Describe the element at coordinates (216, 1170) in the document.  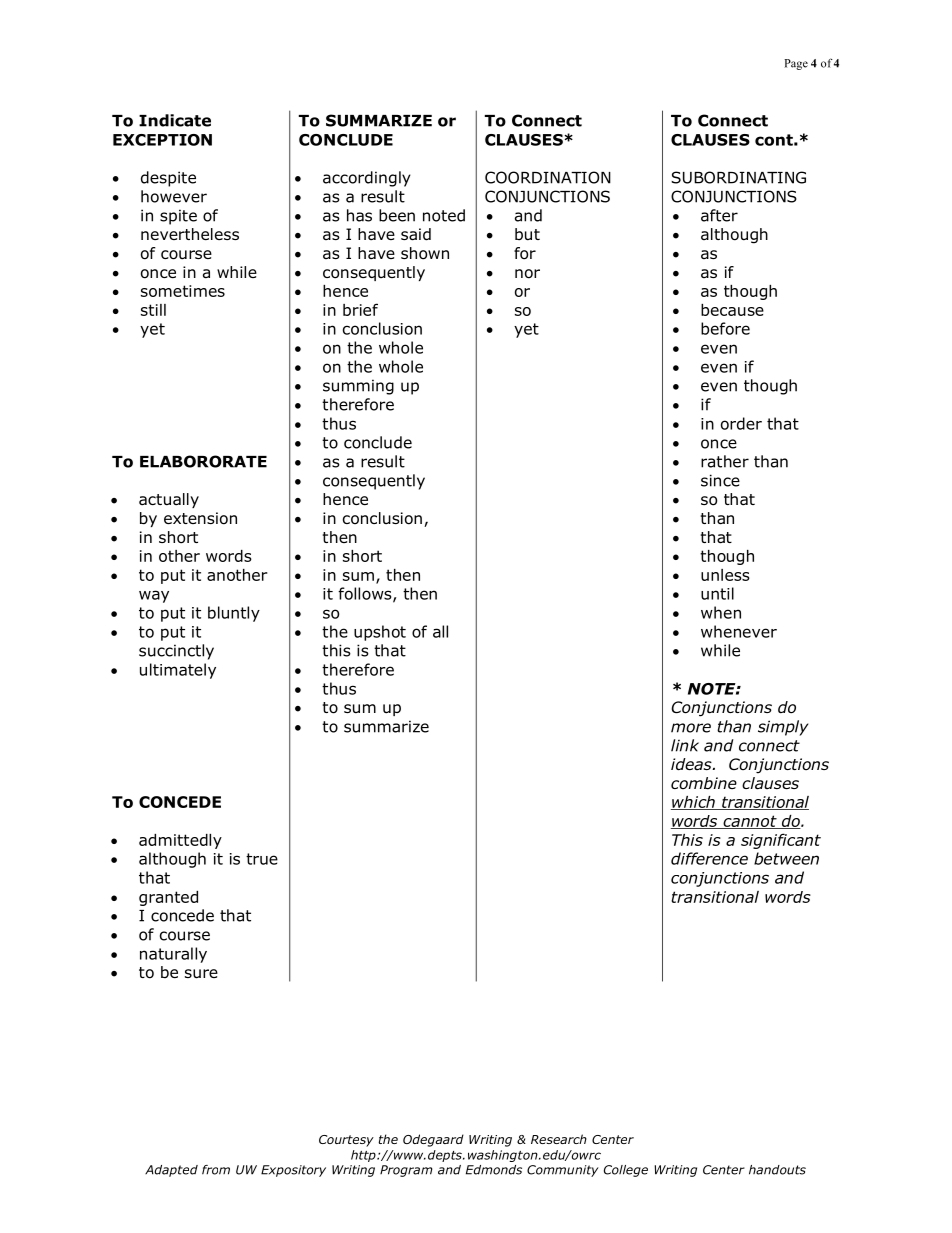
I see `from` at that location.
